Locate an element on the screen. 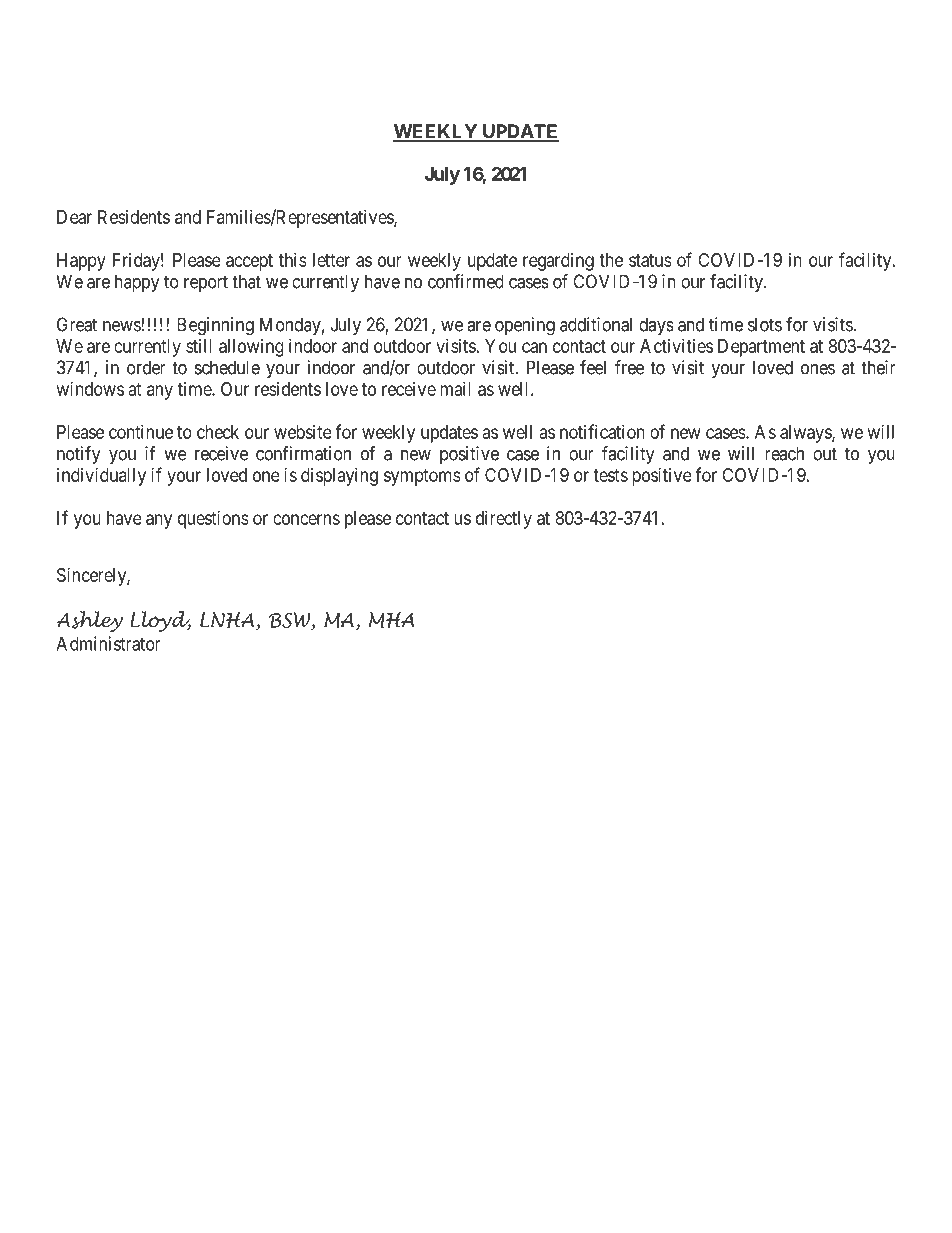  regarding is located at coordinates (558, 262).
